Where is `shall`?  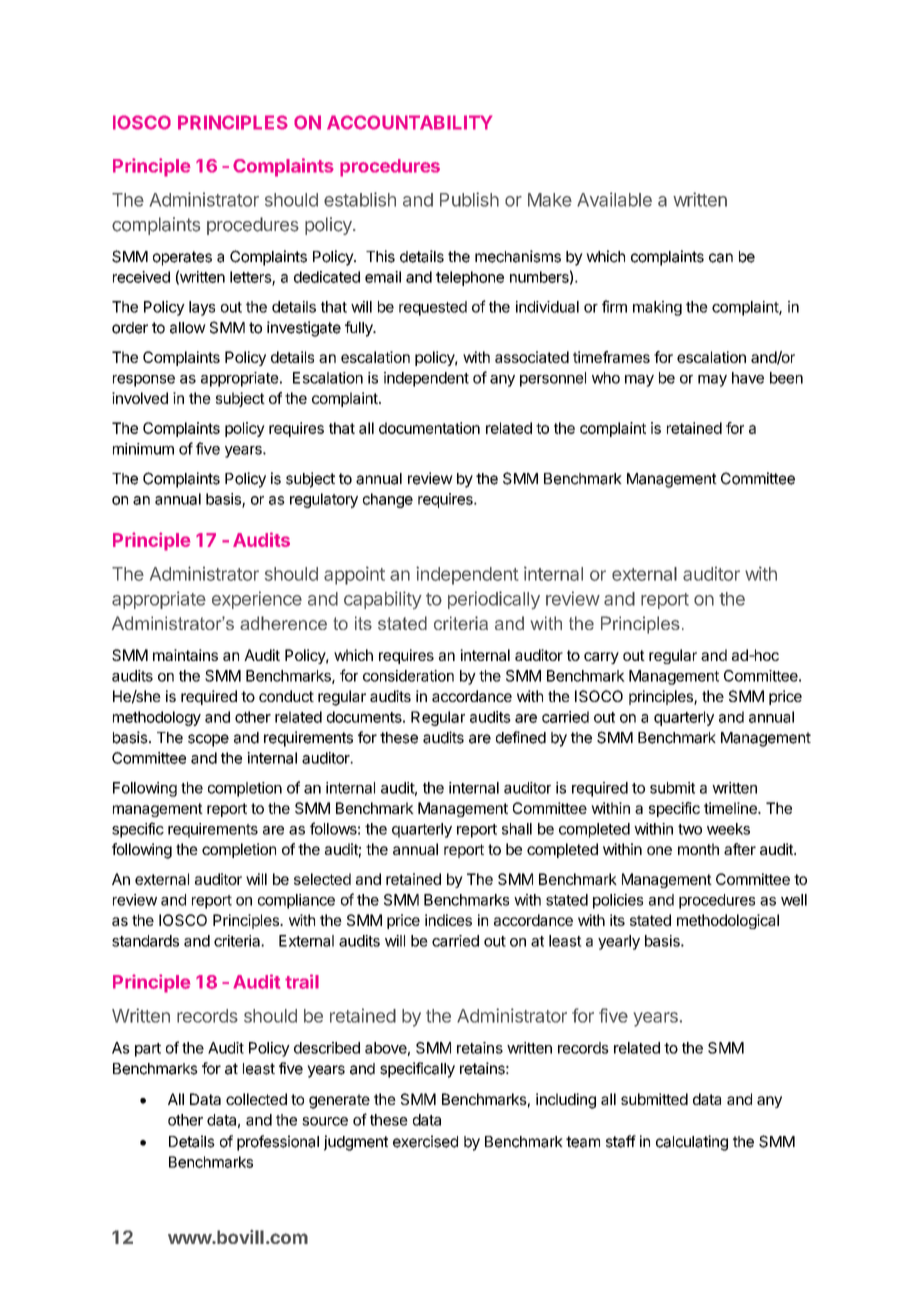
shall is located at coordinates (517, 829).
